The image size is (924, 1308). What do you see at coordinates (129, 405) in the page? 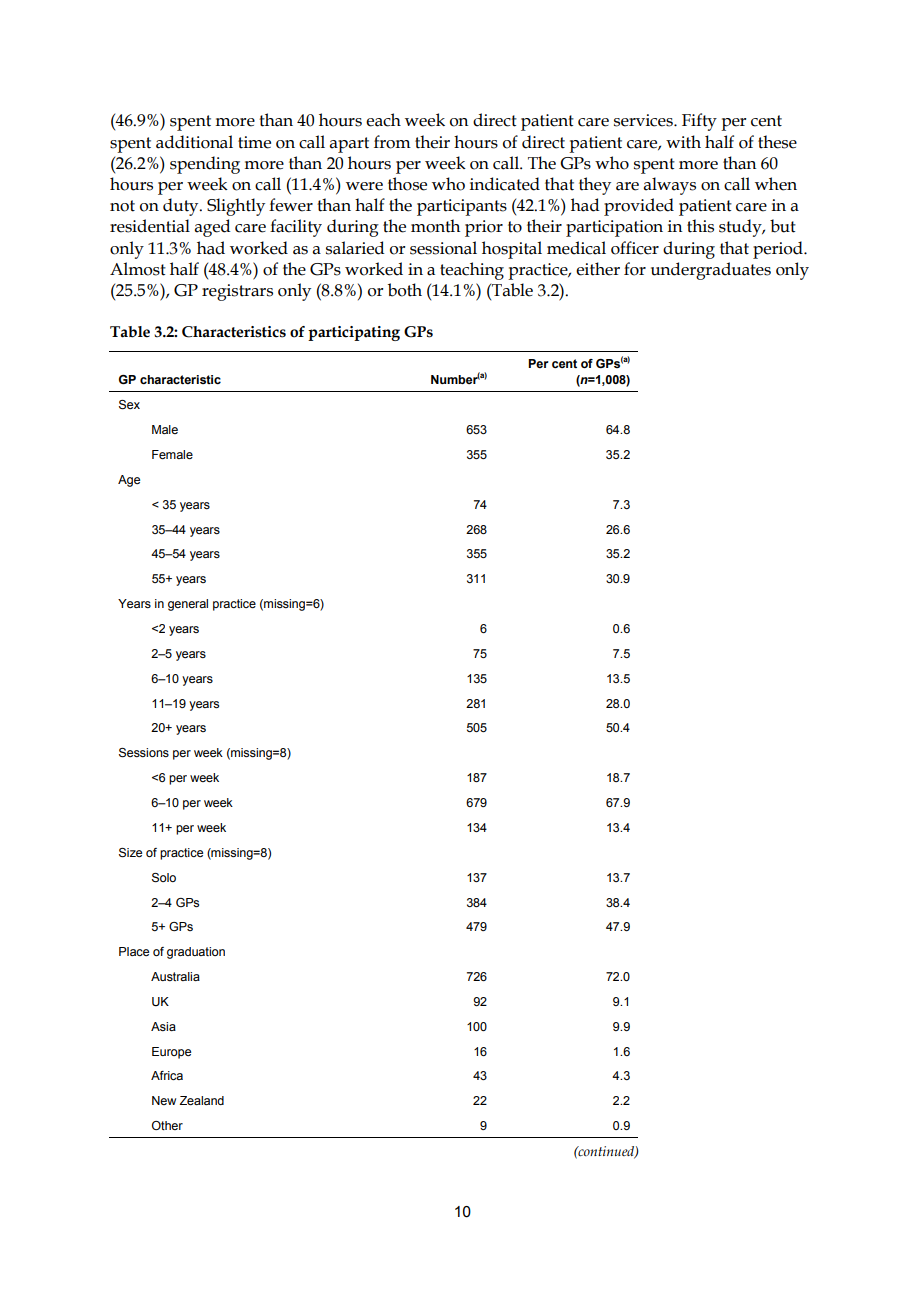
I see `Sex` at bounding box center [129, 405].
